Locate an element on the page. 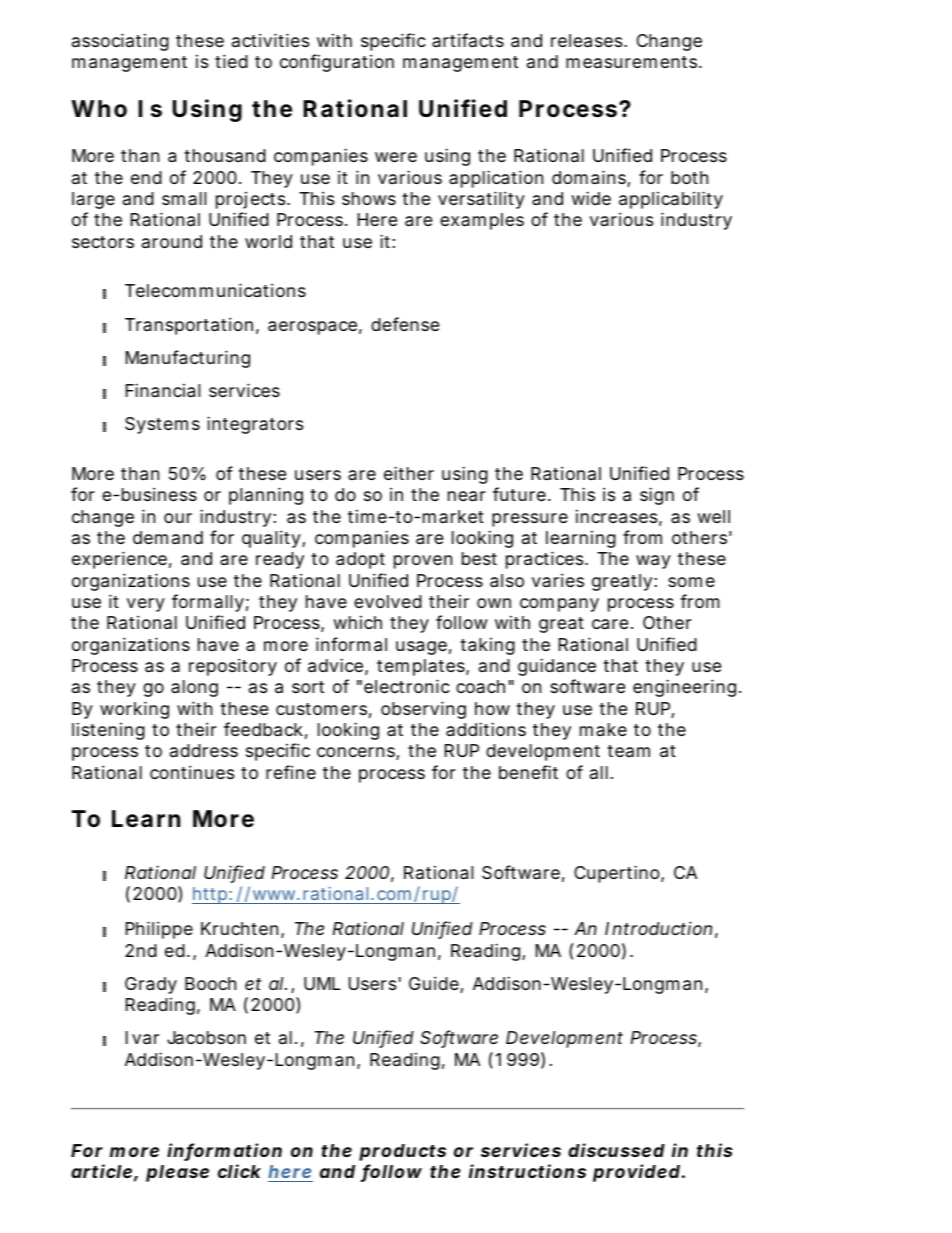 This image has width=952, height=1233. Systems is located at coordinates (162, 425).
